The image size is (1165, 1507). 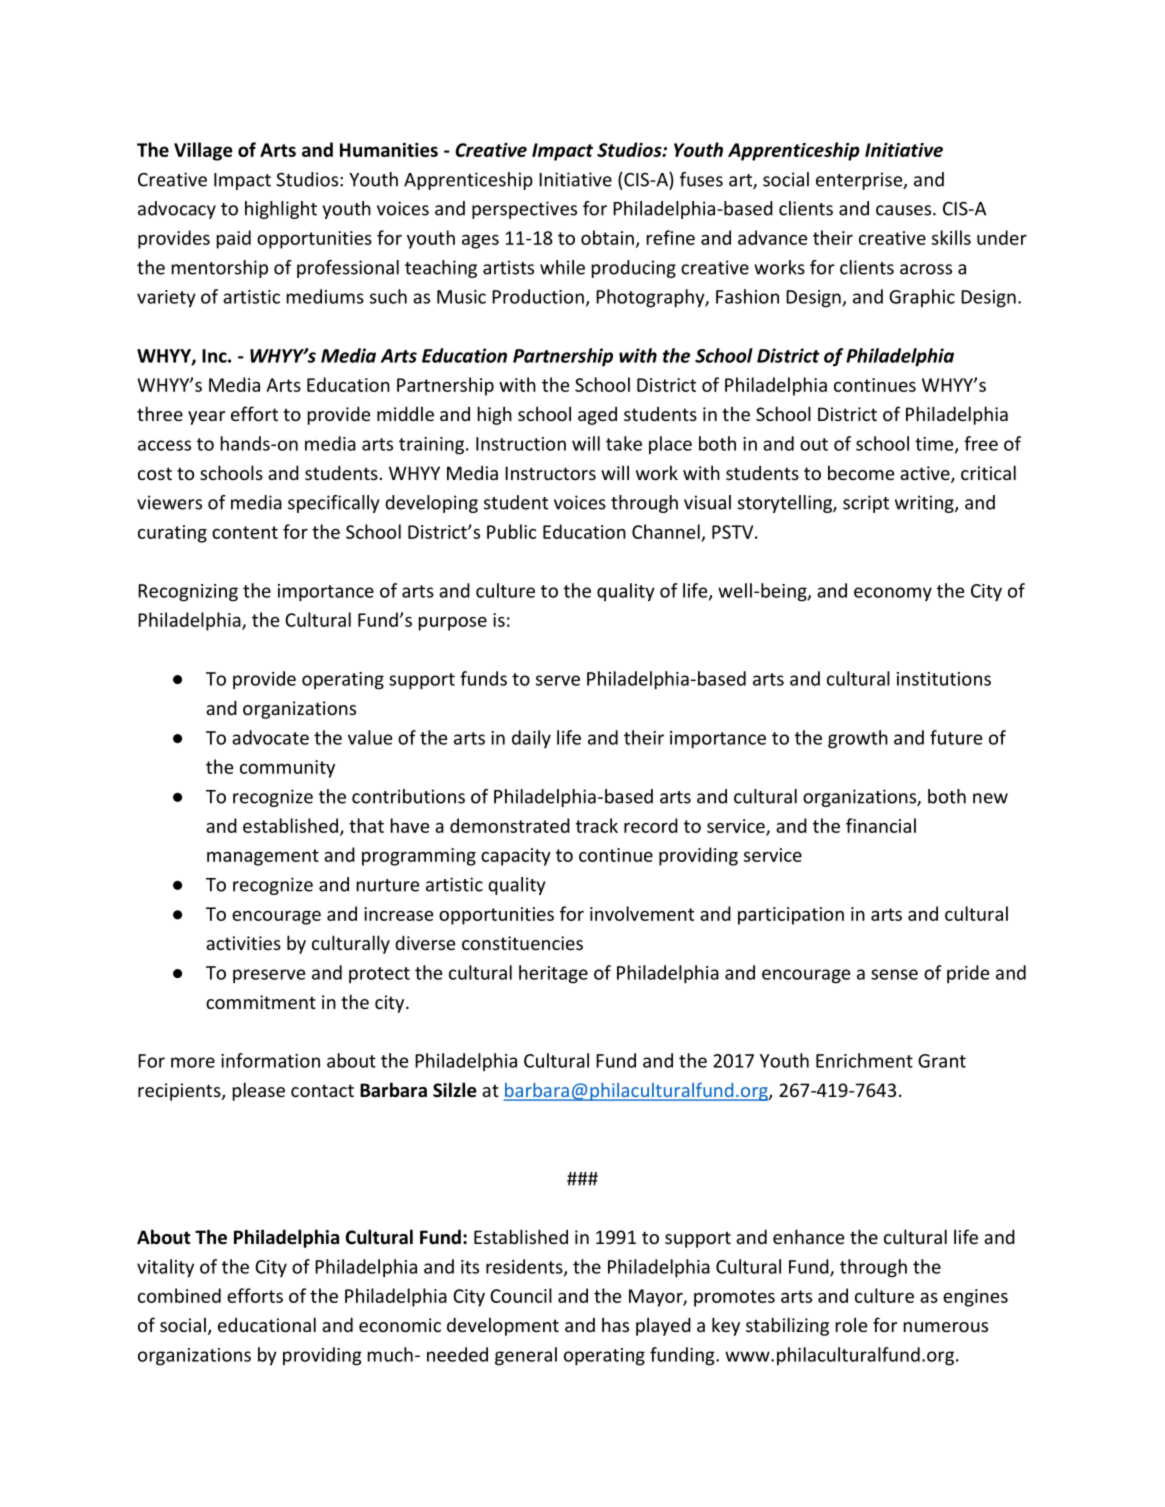 I want to click on Instructors, so click(x=550, y=473).
